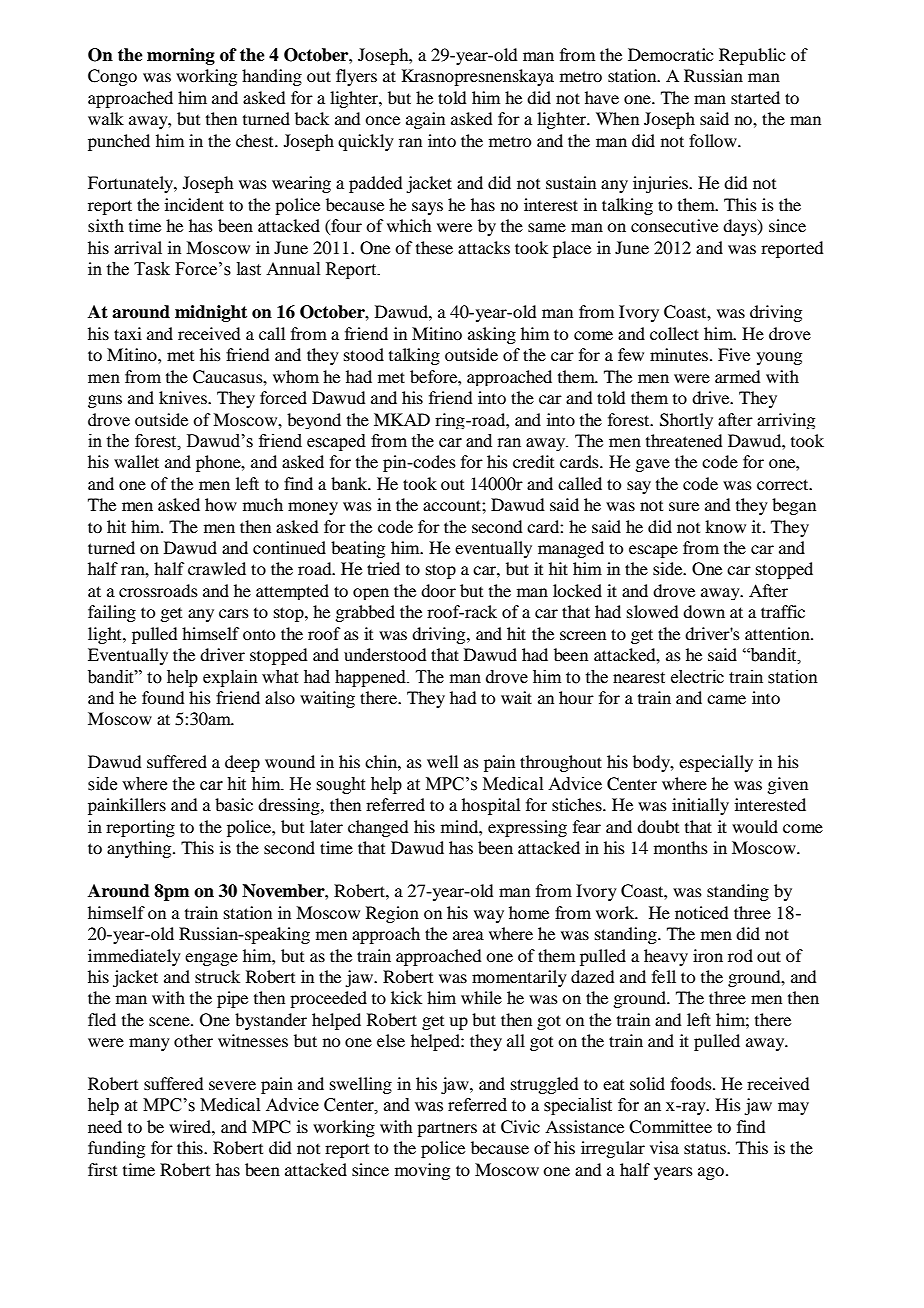 The height and width of the image is (1308, 924). What do you see at coordinates (425, 120) in the image?
I see `again` at bounding box center [425, 120].
